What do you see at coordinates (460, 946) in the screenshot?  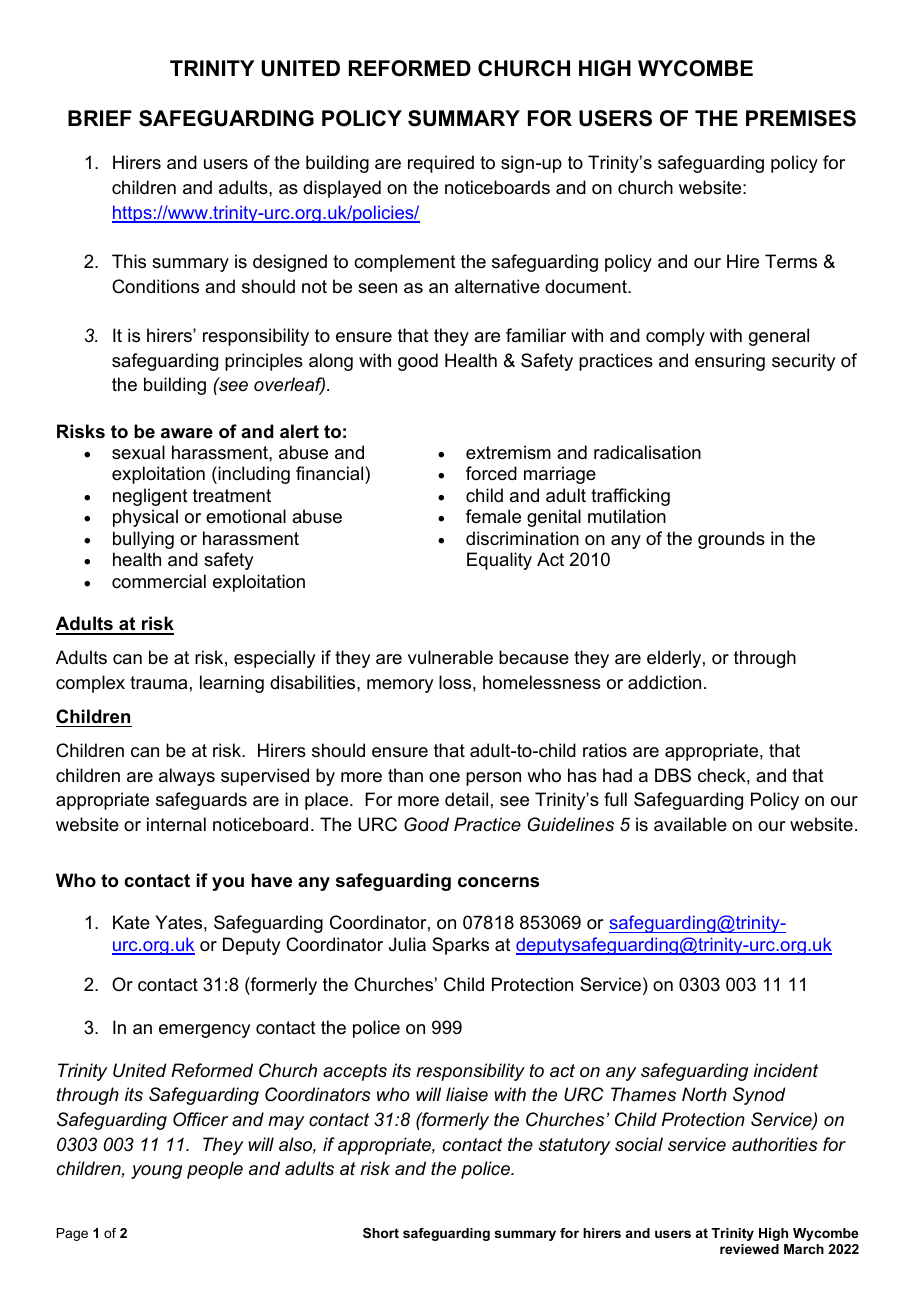 I see `Sparks` at bounding box center [460, 946].
